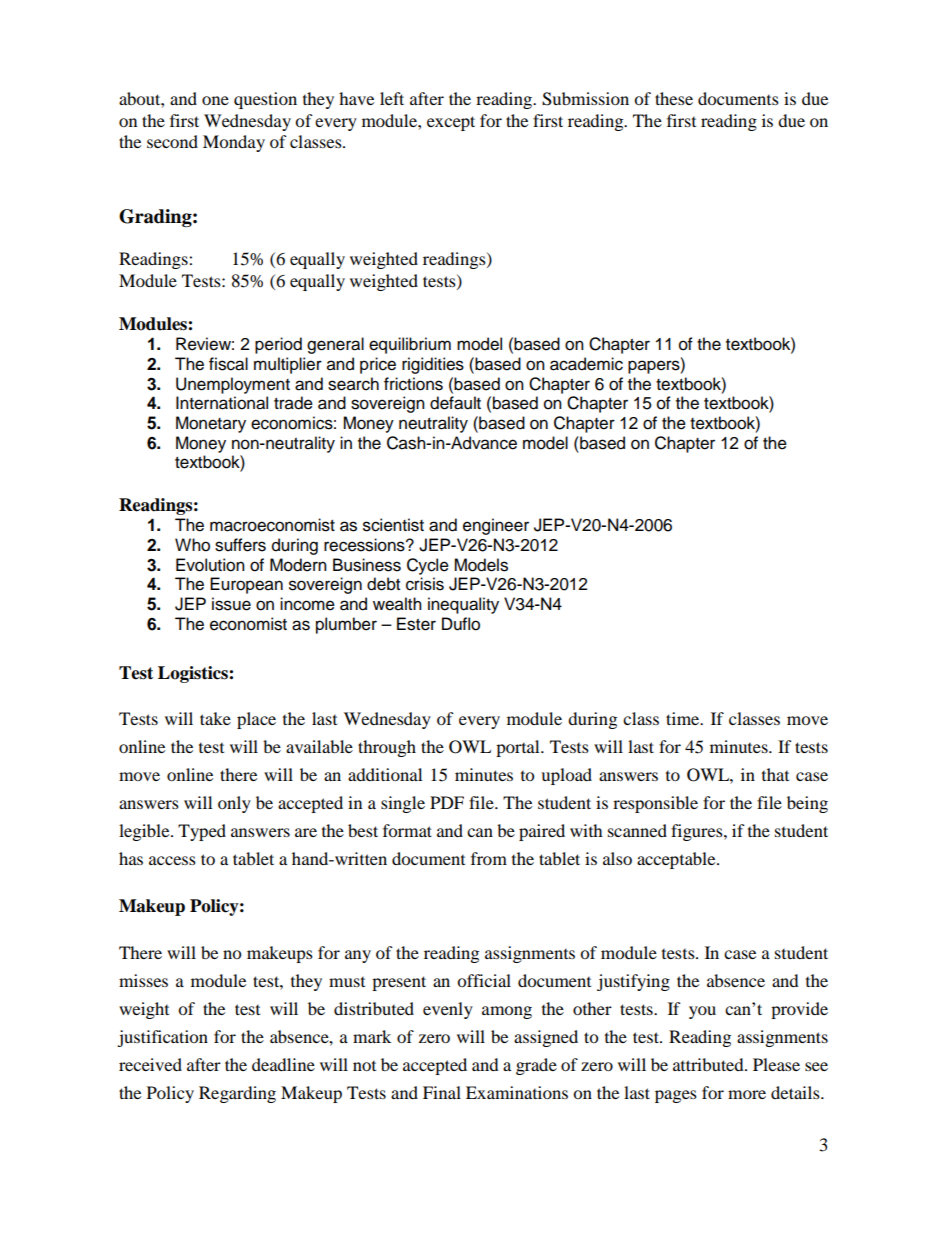 The height and width of the page is (1233, 952). What do you see at coordinates (684, 718) in the page?
I see `time` at bounding box center [684, 718].
